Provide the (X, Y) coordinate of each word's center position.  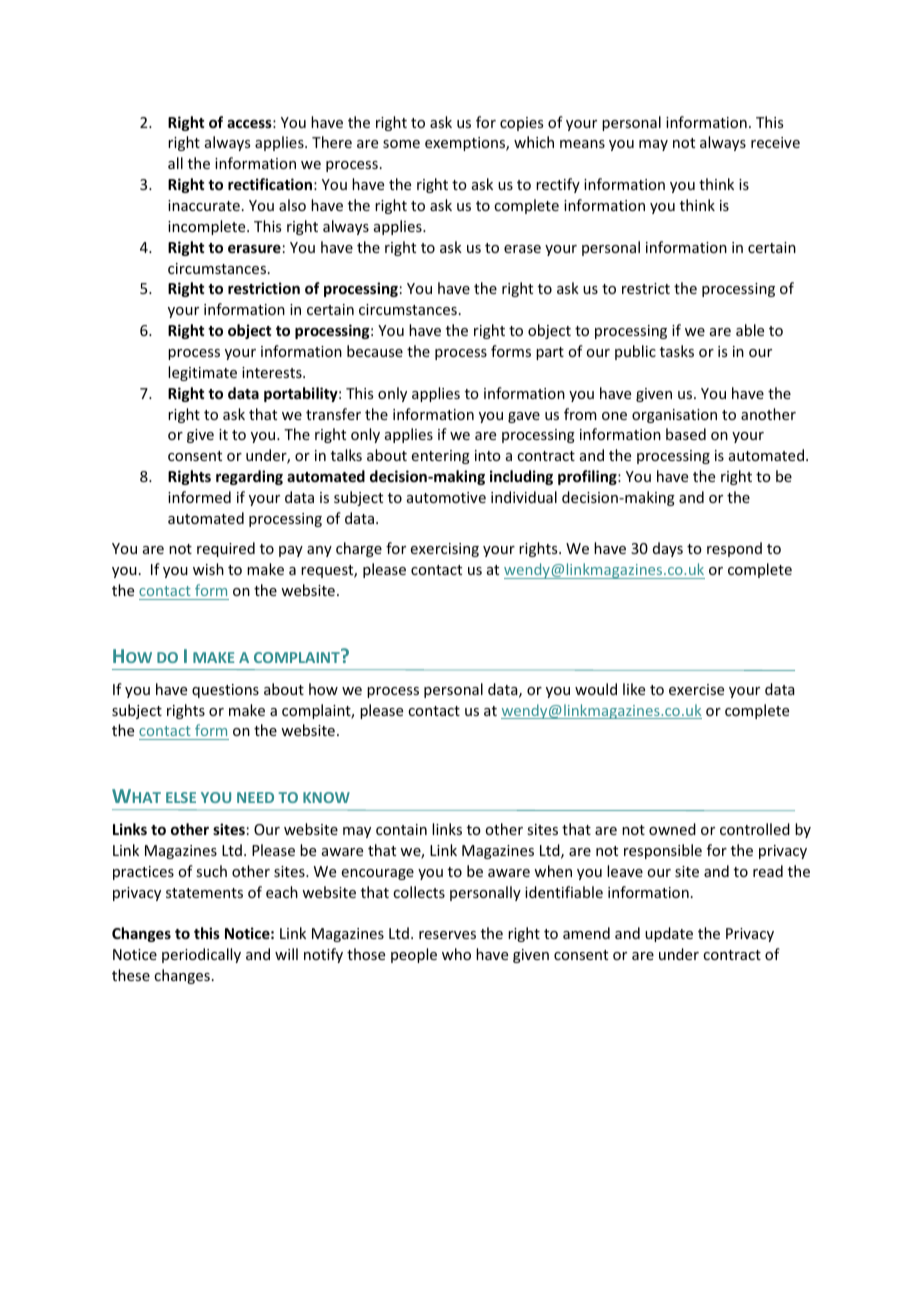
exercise (696, 689)
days (668, 549)
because (375, 351)
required (226, 549)
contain (401, 829)
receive (775, 142)
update (669, 934)
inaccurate (204, 205)
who (456, 954)
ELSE (181, 797)
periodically (201, 955)
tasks (677, 351)
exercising (445, 550)
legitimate (202, 373)
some (401, 144)
